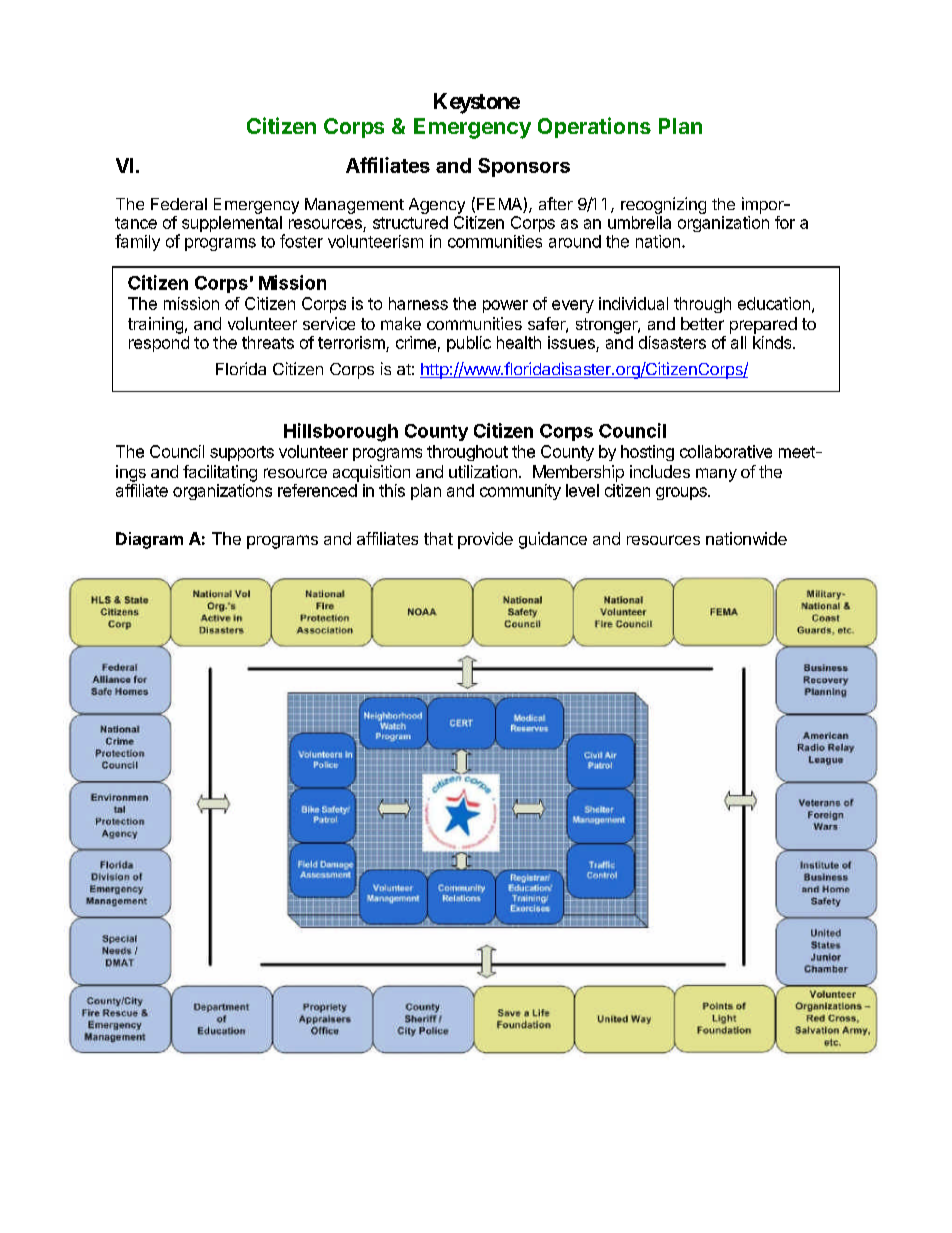  What do you see at coordinates (438, 538) in the screenshot?
I see `that` at bounding box center [438, 538].
